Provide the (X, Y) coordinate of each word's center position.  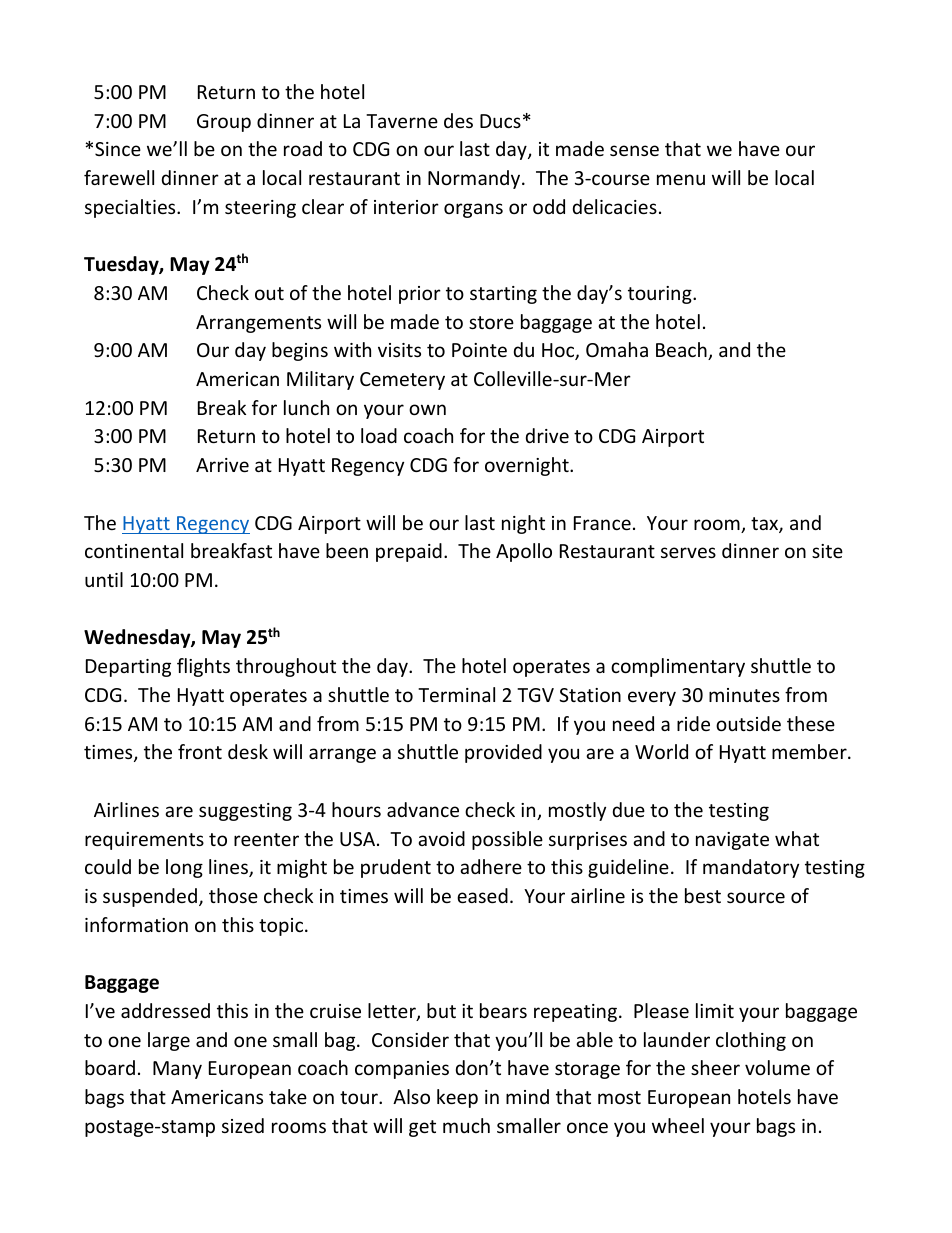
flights (203, 667)
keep (457, 1098)
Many (177, 1070)
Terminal (456, 694)
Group (224, 123)
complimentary (678, 667)
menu (681, 179)
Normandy (475, 179)
